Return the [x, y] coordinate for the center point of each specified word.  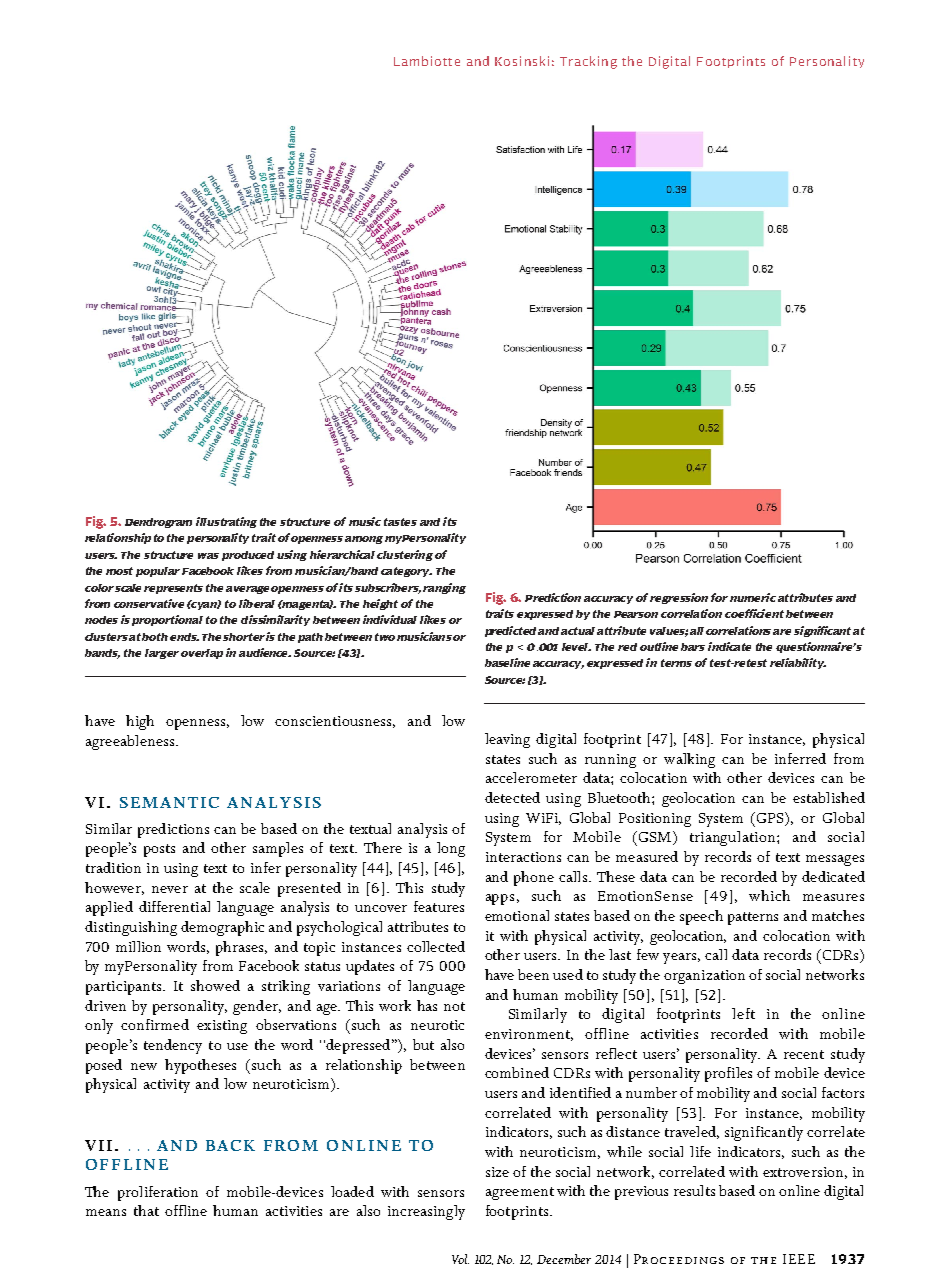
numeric [753, 597]
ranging [444, 588]
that [146, 1210]
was [208, 556]
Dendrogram [158, 523]
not [454, 1006]
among [364, 540]
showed [215, 985]
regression [679, 598]
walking [689, 760]
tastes [400, 522]
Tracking [588, 62]
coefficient [754, 613]
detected [512, 797]
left [743, 1013]
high [140, 722]
